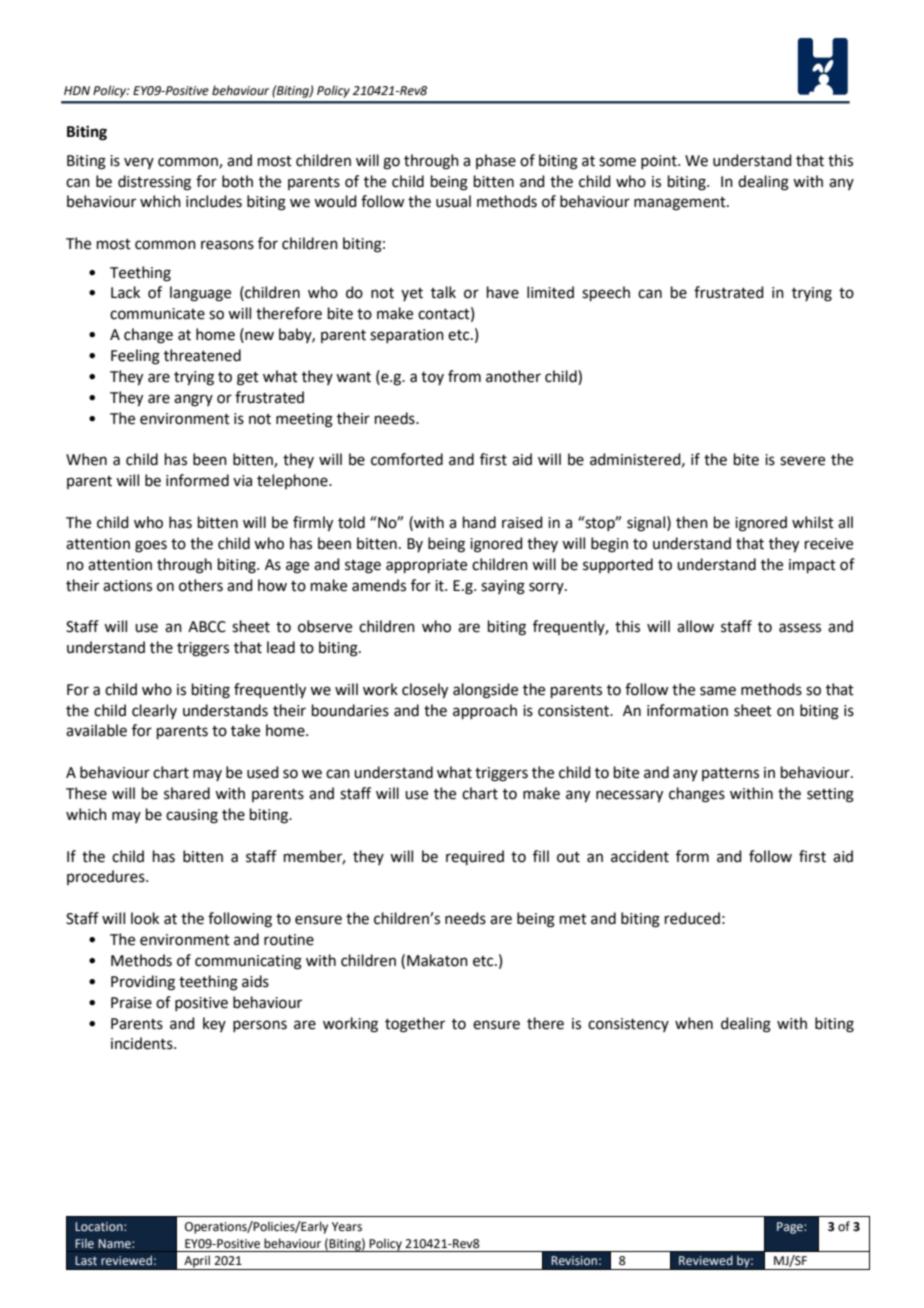 The width and height of the screenshot is (924, 1308). Describe the element at coordinates (154, 183) in the screenshot. I see `distressing` at that location.
